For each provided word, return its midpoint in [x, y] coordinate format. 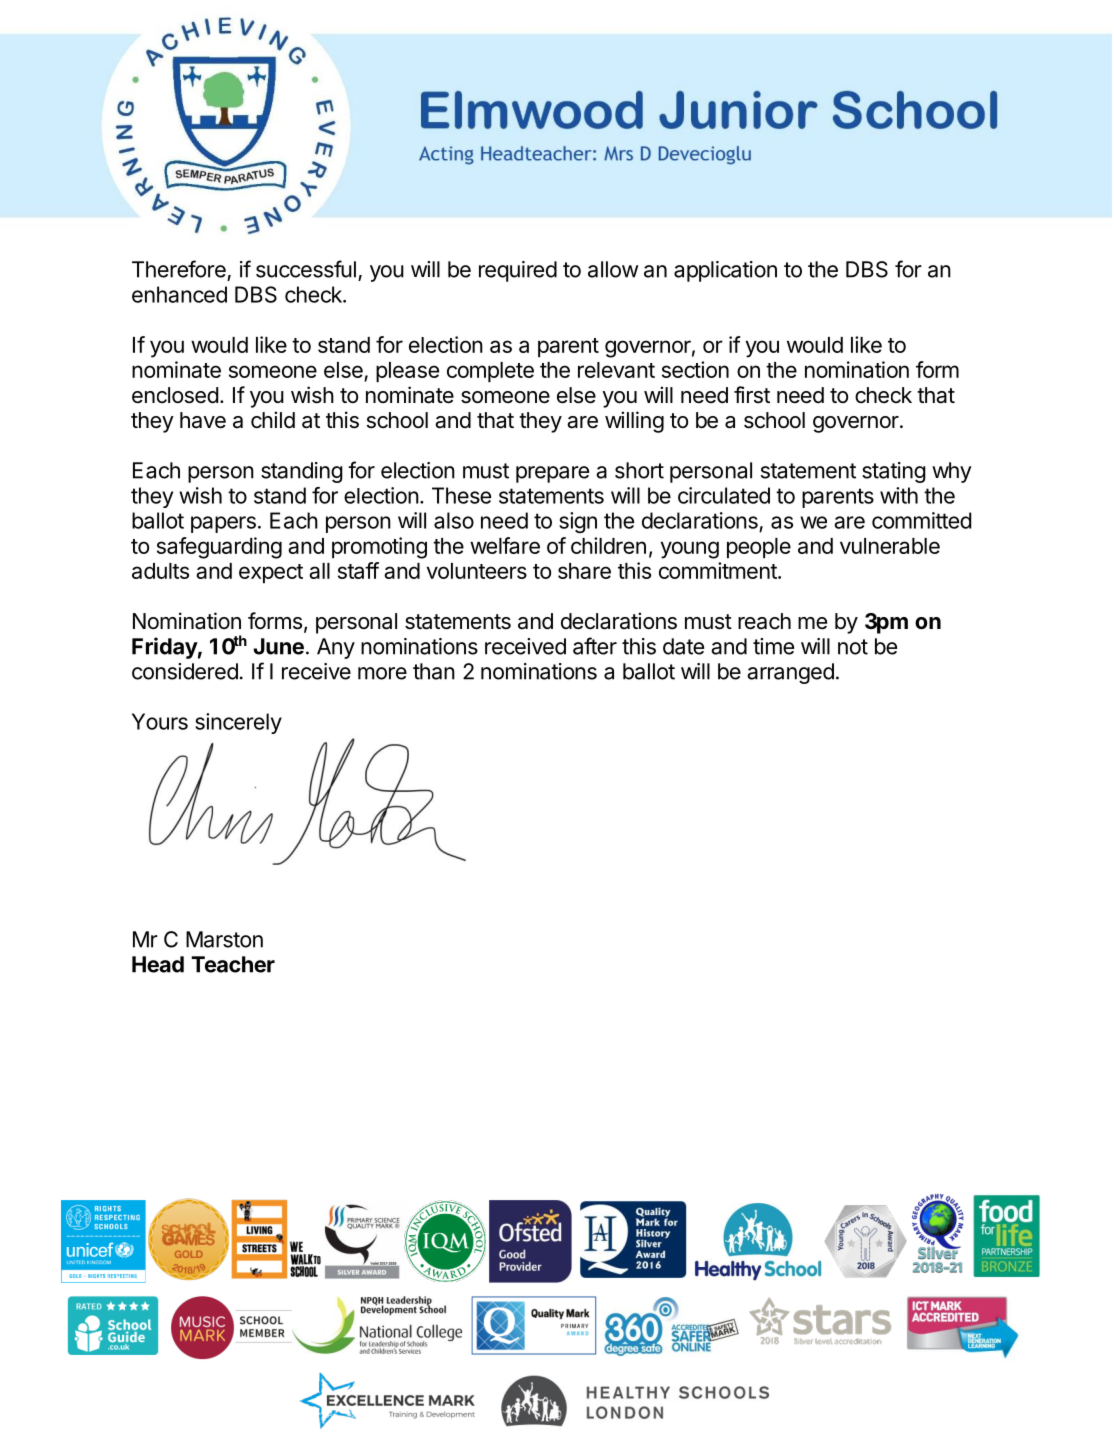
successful [306, 269]
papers [223, 524]
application [725, 271]
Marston [224, 939]
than [434, 671]
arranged [790, 673]
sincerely [238, 723]
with [899, 495]
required [518, 271]
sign [578, 522]
